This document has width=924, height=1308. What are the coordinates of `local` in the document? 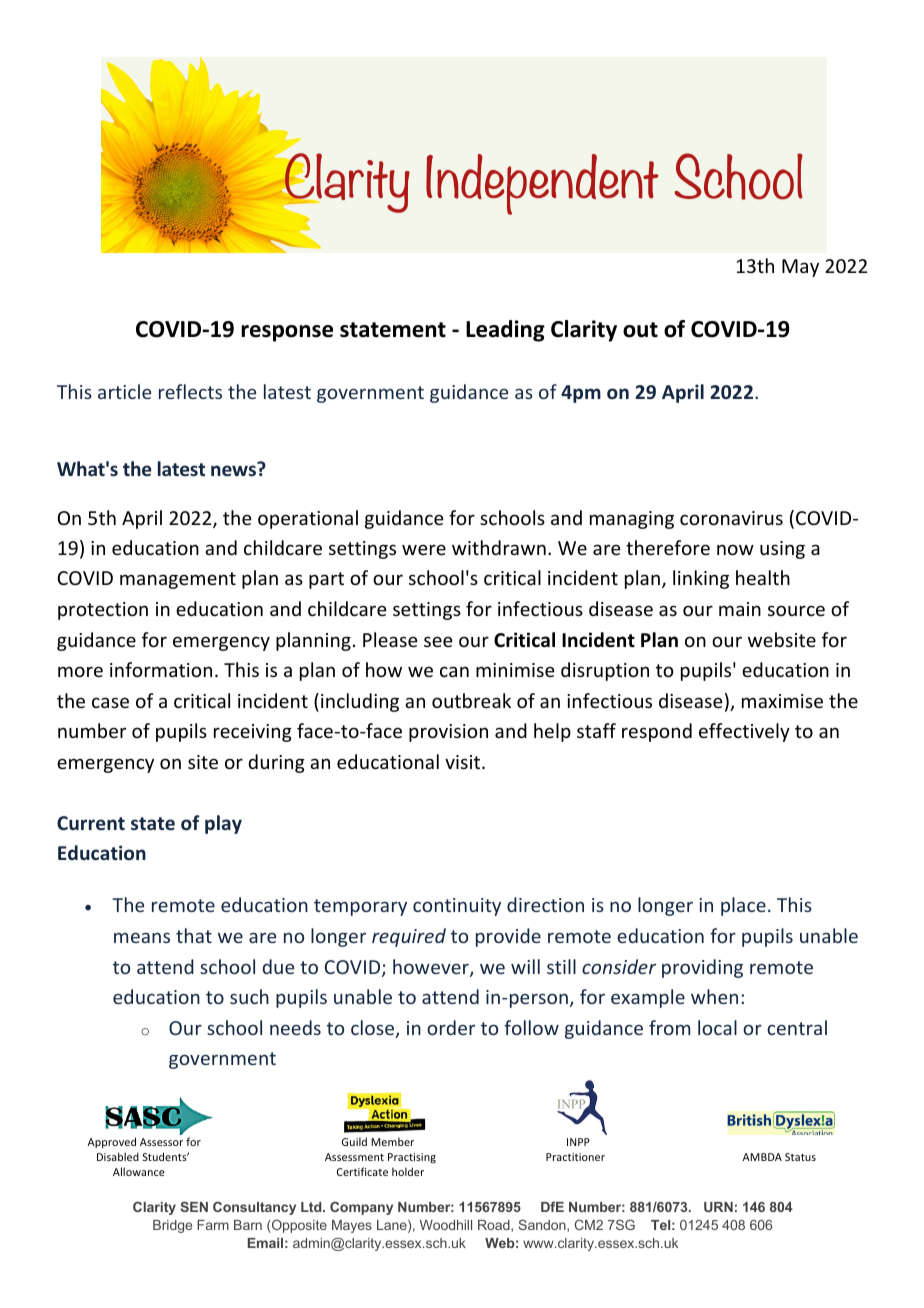 It's located at (717, 1027).
